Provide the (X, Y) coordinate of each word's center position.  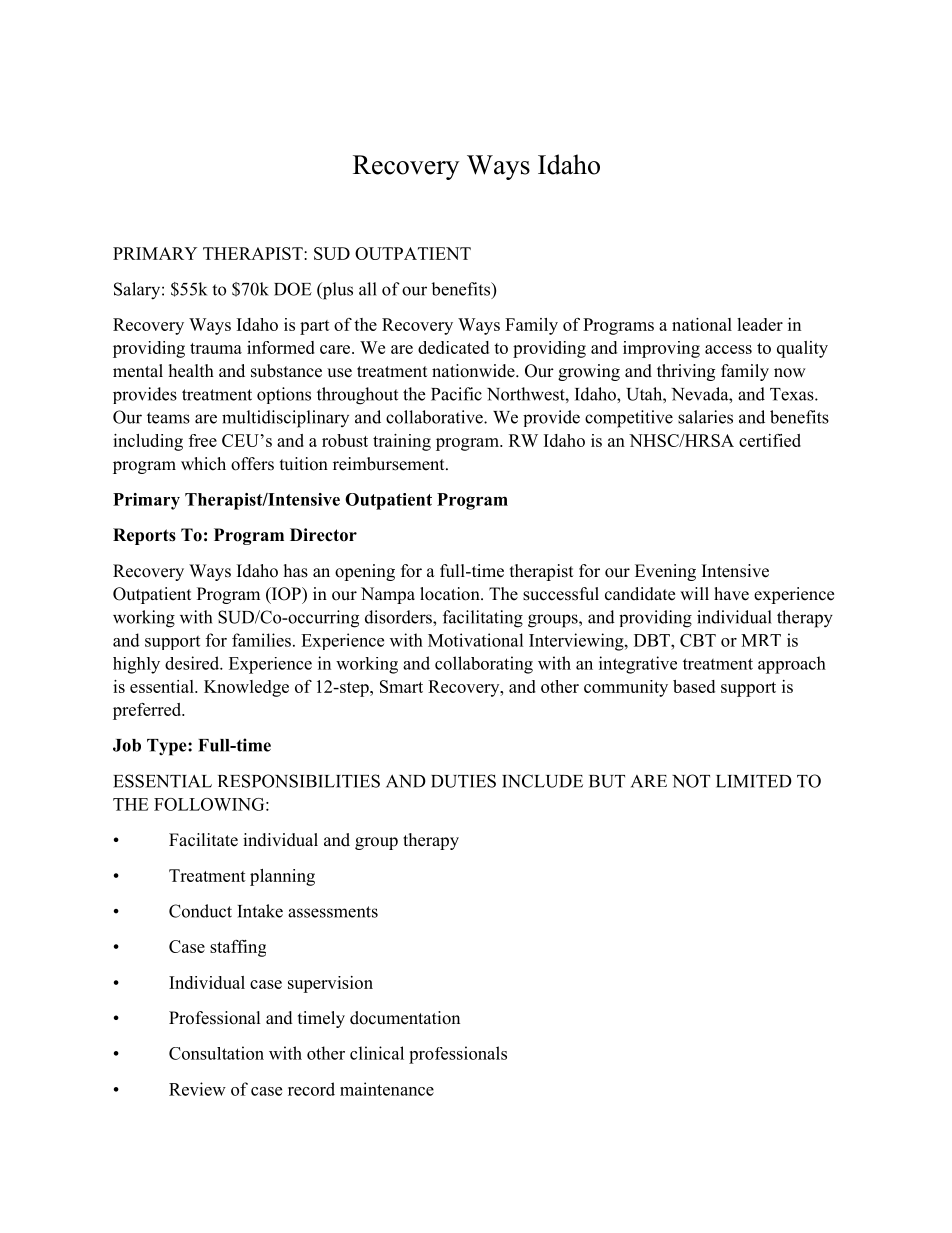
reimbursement (390, 464)
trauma (216, 348)
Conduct (200, 911)
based (694, 686)
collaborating (484, 665)
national (702, 324)
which (203, 464)
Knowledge (246, 688)
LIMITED (754, 781)
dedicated (453, 347)
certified (770, 440)
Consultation (216, 1053)
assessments (333, 912)
